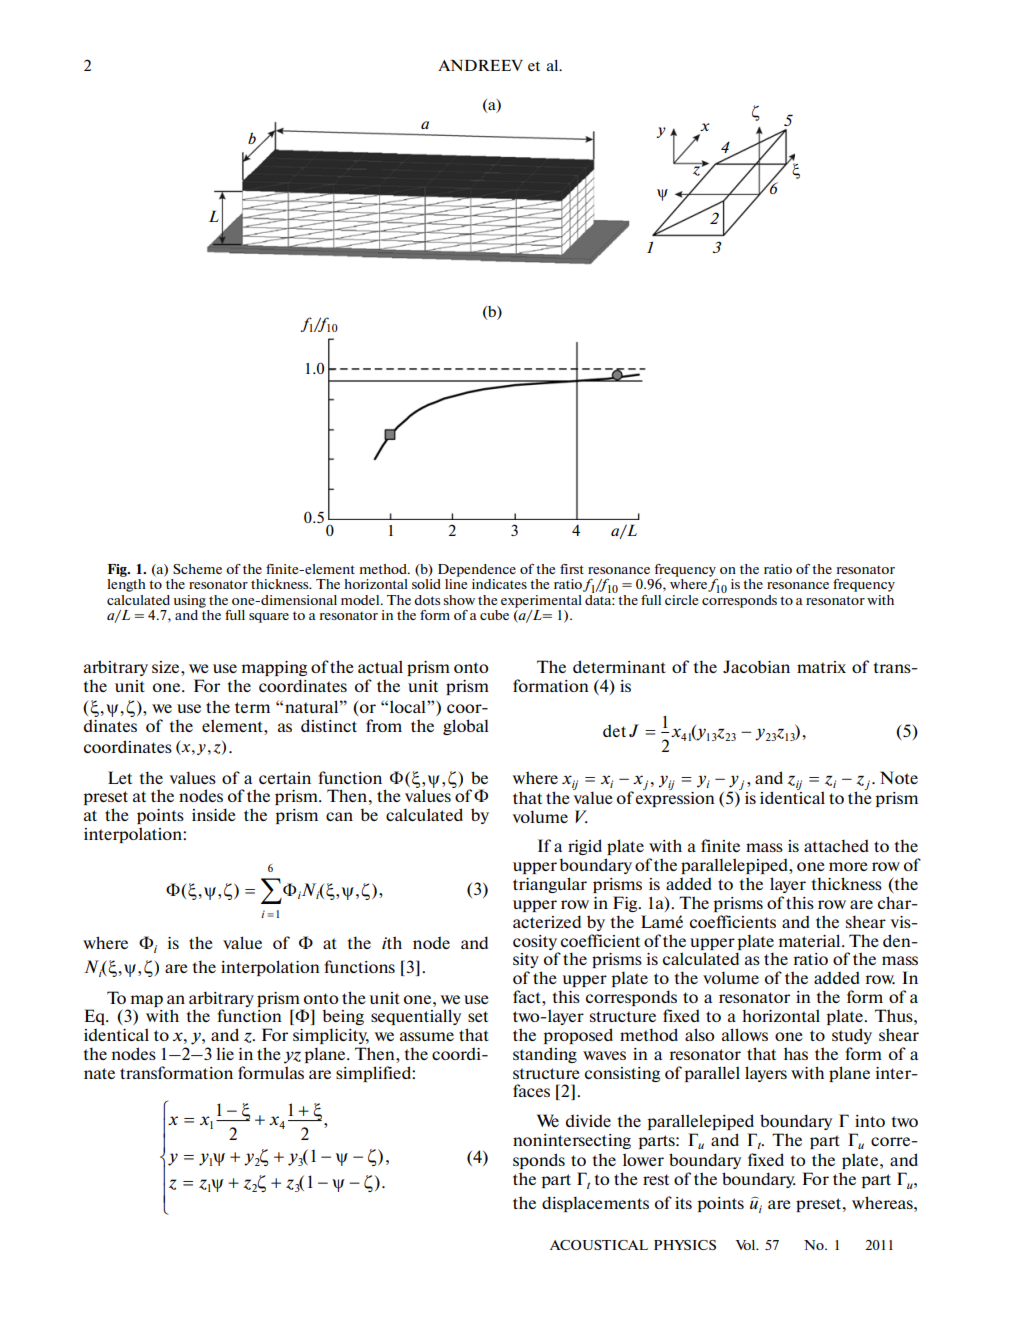  Describe the element at coordinates (681, 600) in the document. I see `circle` at that location.
